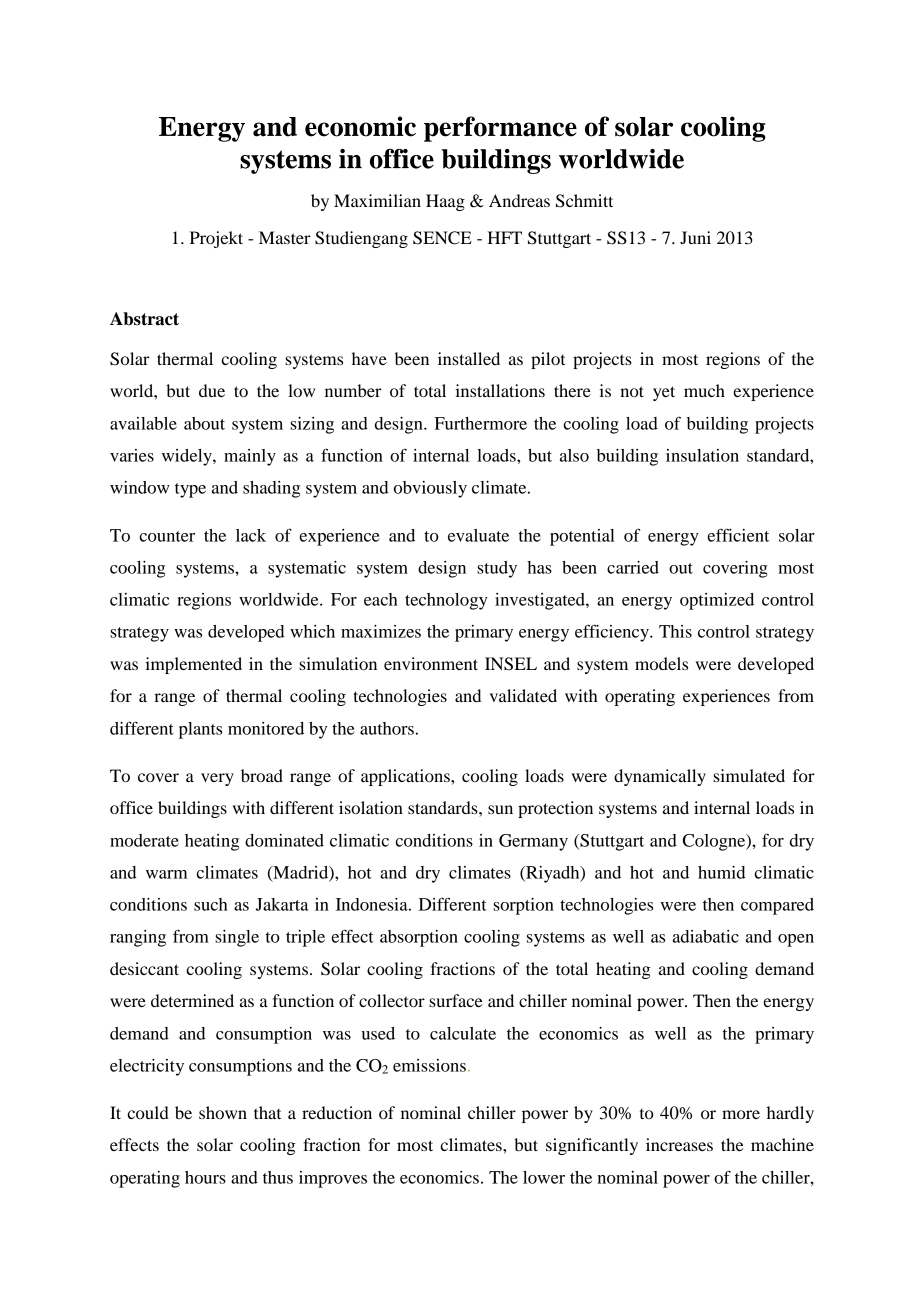 The width and height of the screenshot is (924, 1308). I want to click on hours, so click(205, 1177).
